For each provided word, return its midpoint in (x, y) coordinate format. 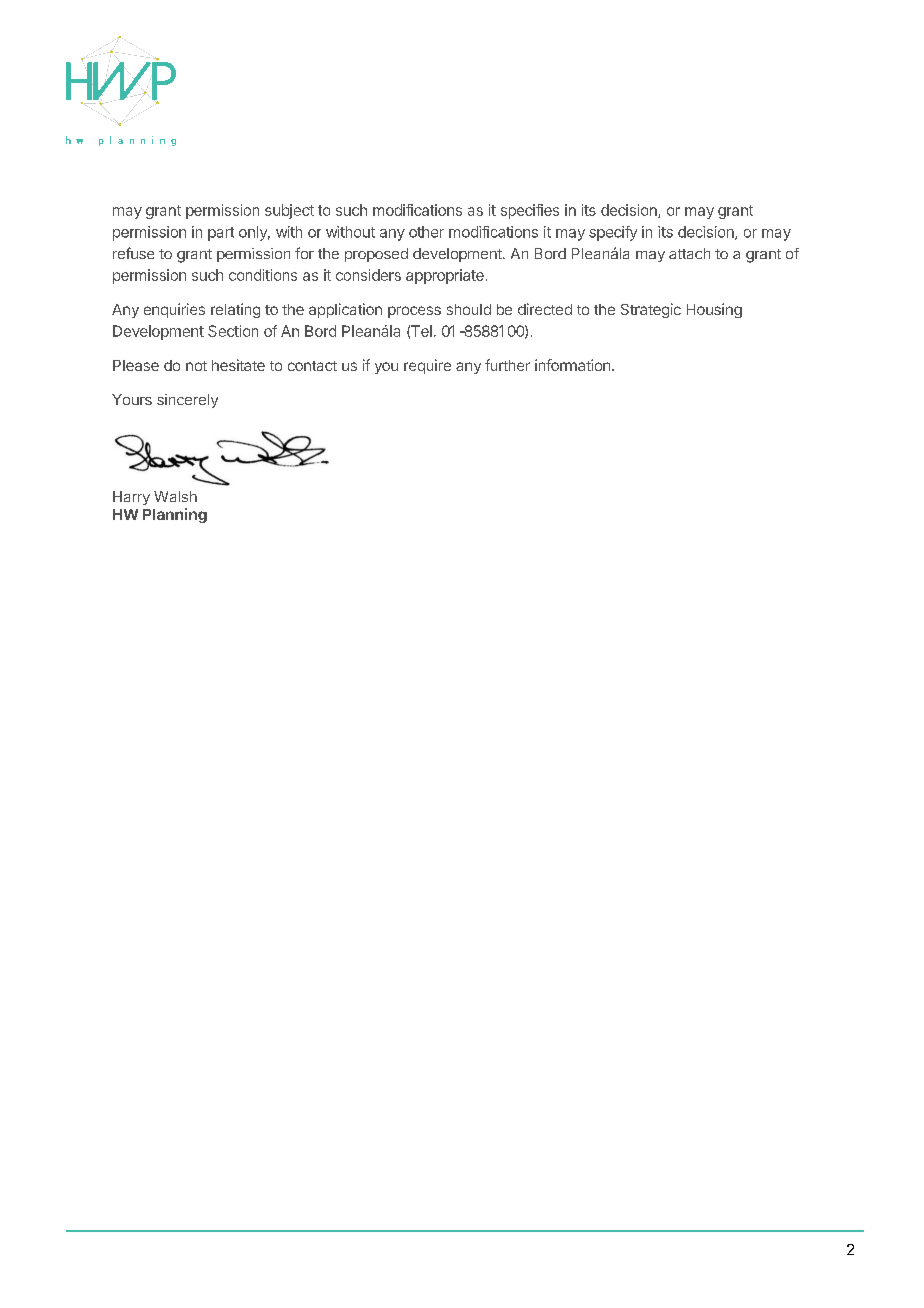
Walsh (175, 496)
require (427, 366)
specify (613, 233)
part (221, 234)
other (426, 232)
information (572, 365)
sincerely (187, 401)
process (414, 312)
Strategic (651, 310)
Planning (175, 515)
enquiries (174, 310)
